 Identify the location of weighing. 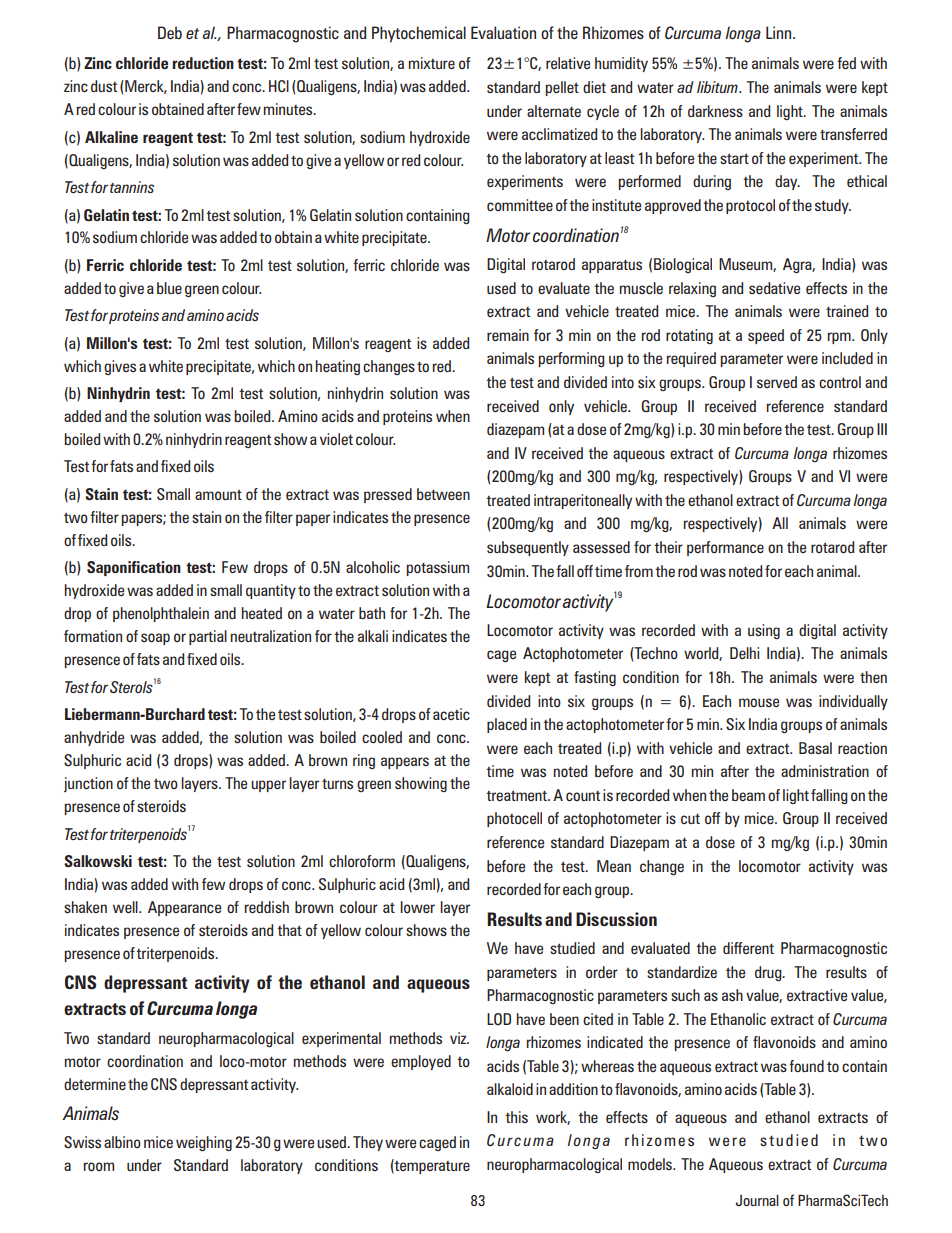
(204, 1143).
